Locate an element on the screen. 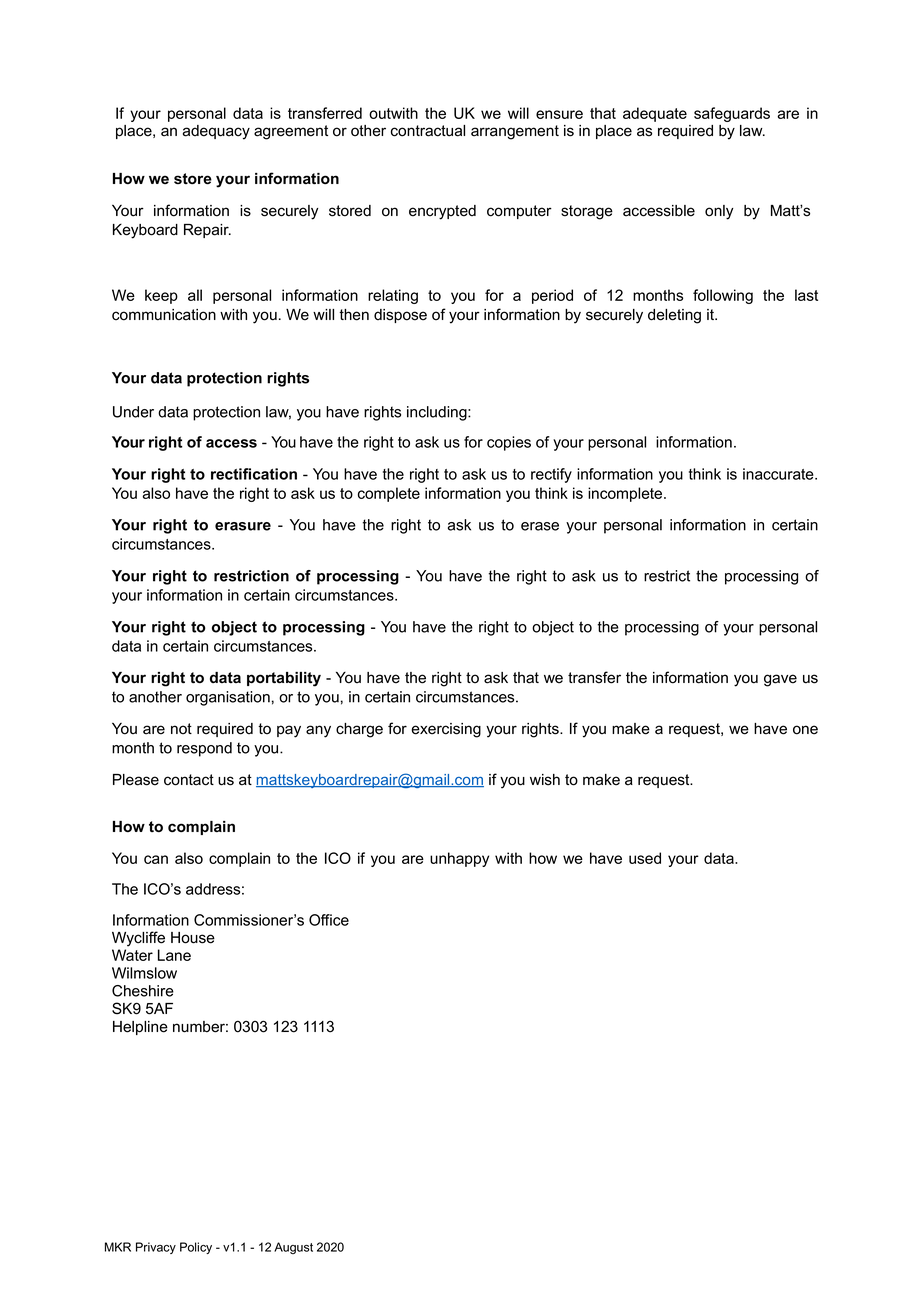 Image resolution: width=924 pixels, height=1308 pixels. safeguards is located at coordinates (732, 114).
